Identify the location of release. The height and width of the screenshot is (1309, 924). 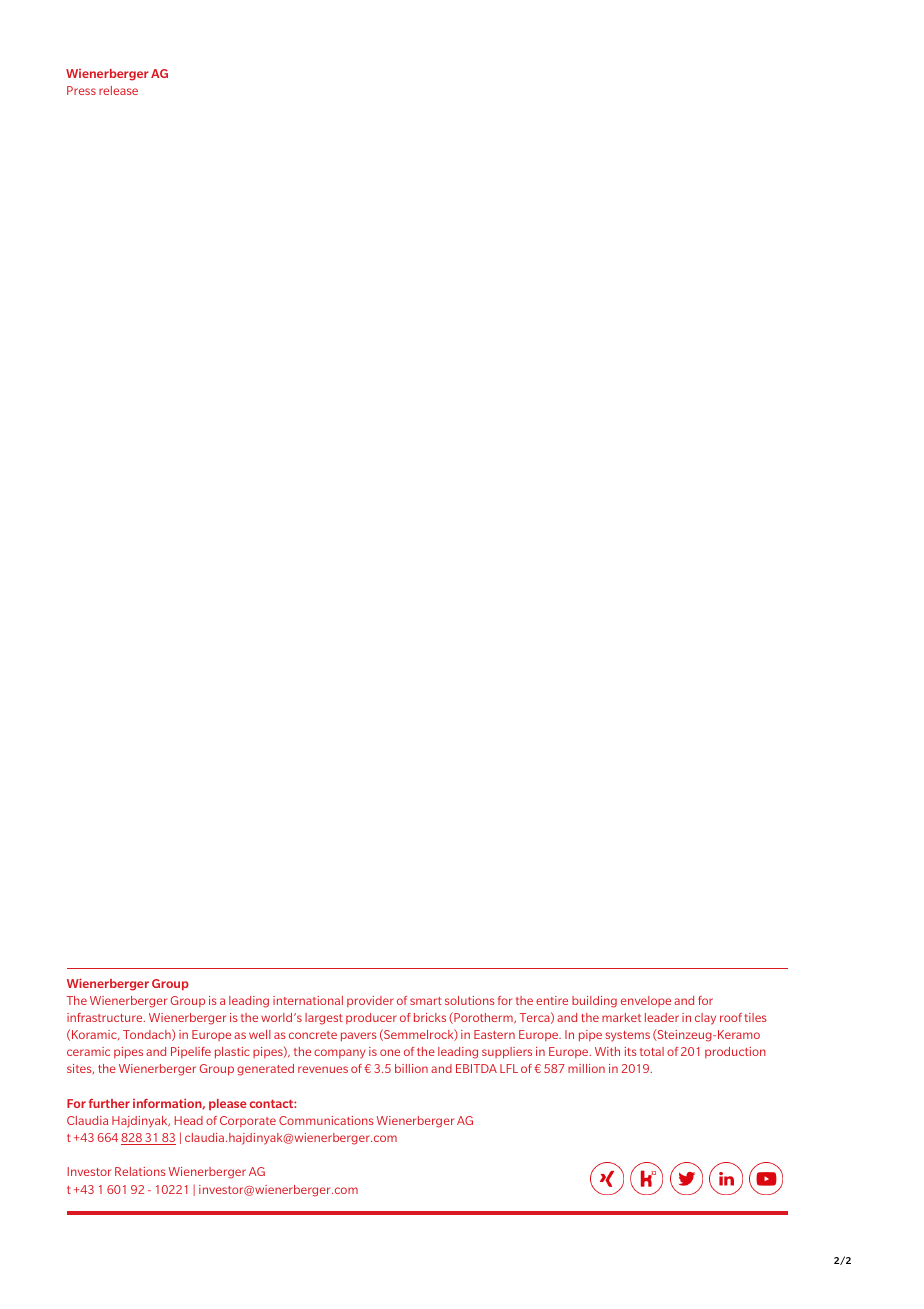
(118, 90).
